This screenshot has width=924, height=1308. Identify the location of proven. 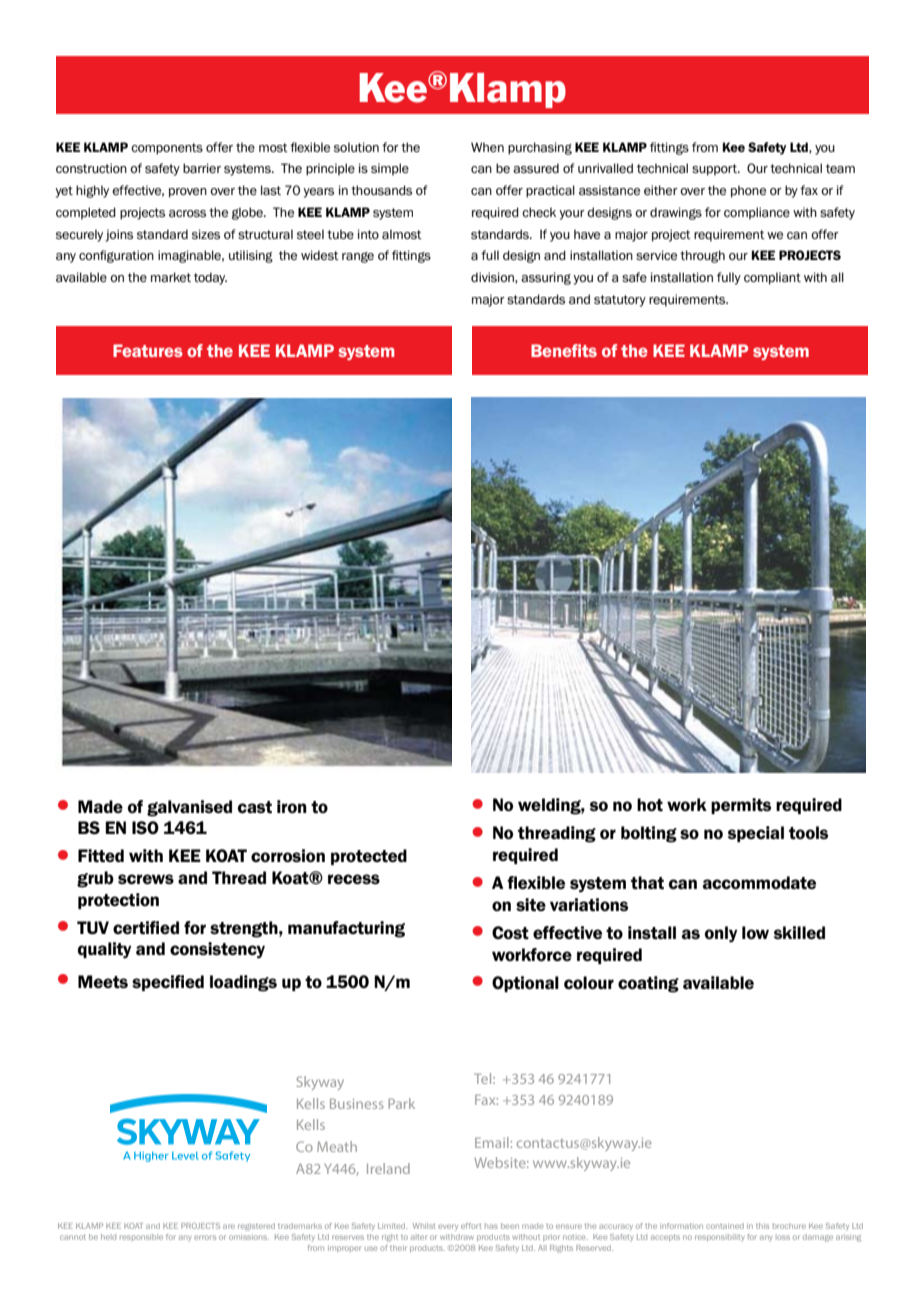
(188, 193).
